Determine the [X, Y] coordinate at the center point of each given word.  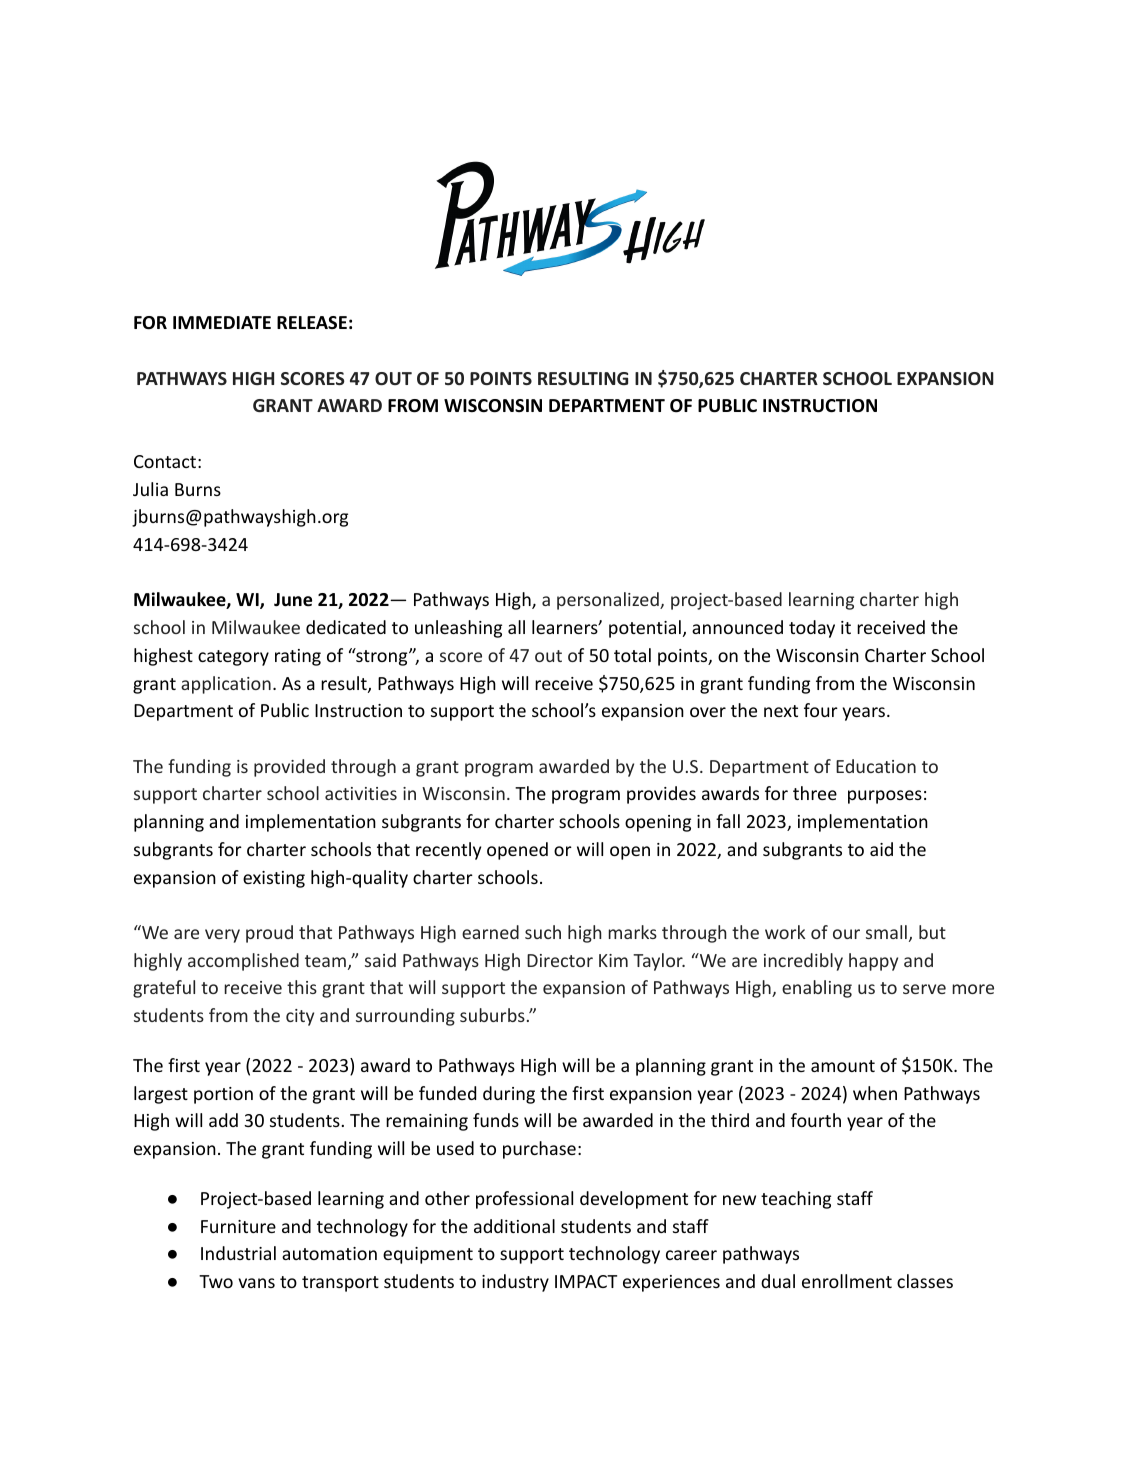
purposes [885, 797]
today [812, 629]
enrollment [847, 1281]
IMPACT [586, 1281]
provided [289, 768]
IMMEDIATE [222, 322]
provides [661, 795]
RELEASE [312, 322]
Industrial [238, 1253]
